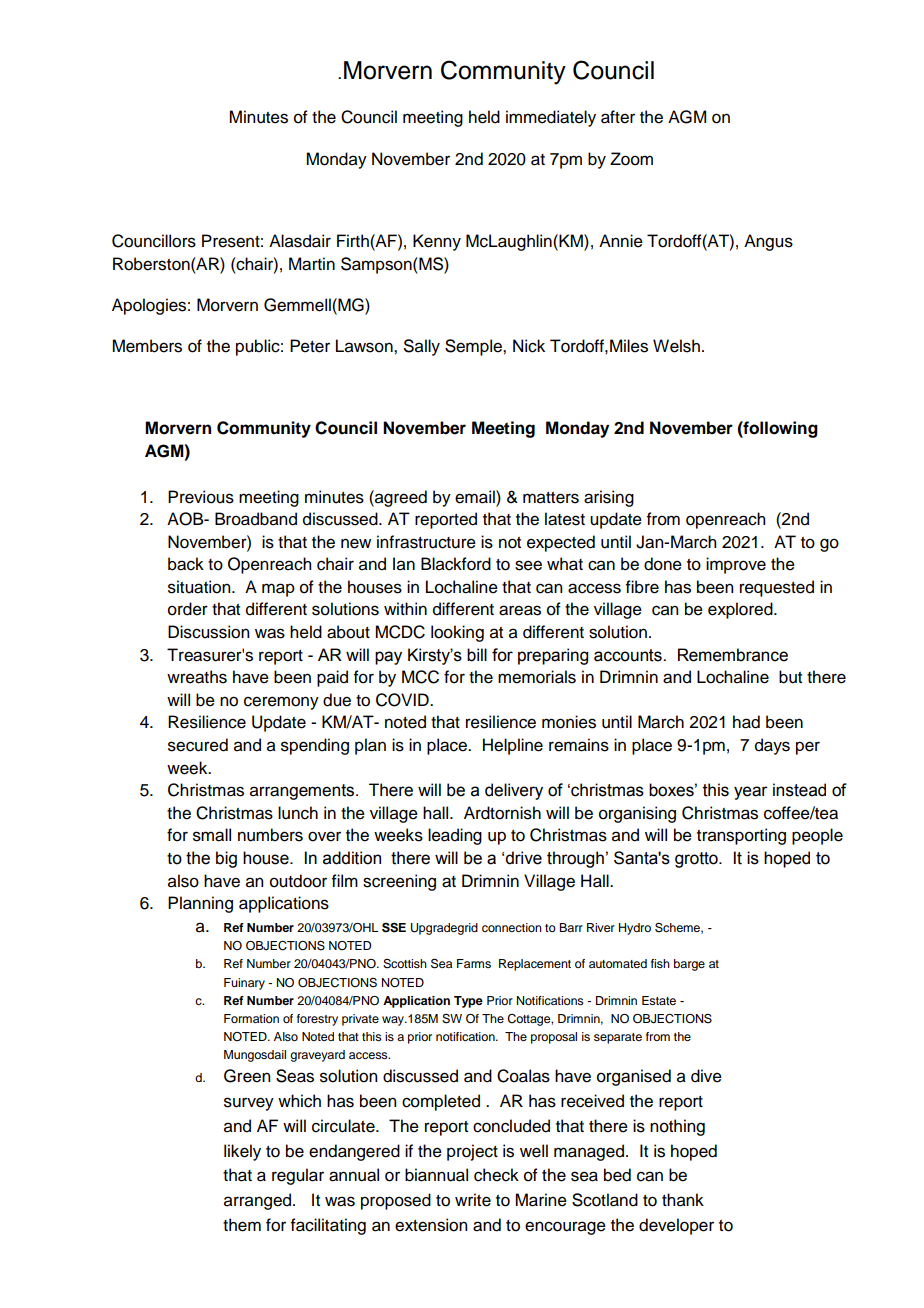 Image resolution: width=924 pixels, height=1308 pixels. I want to click on Alasdair, so click(300, 241).
